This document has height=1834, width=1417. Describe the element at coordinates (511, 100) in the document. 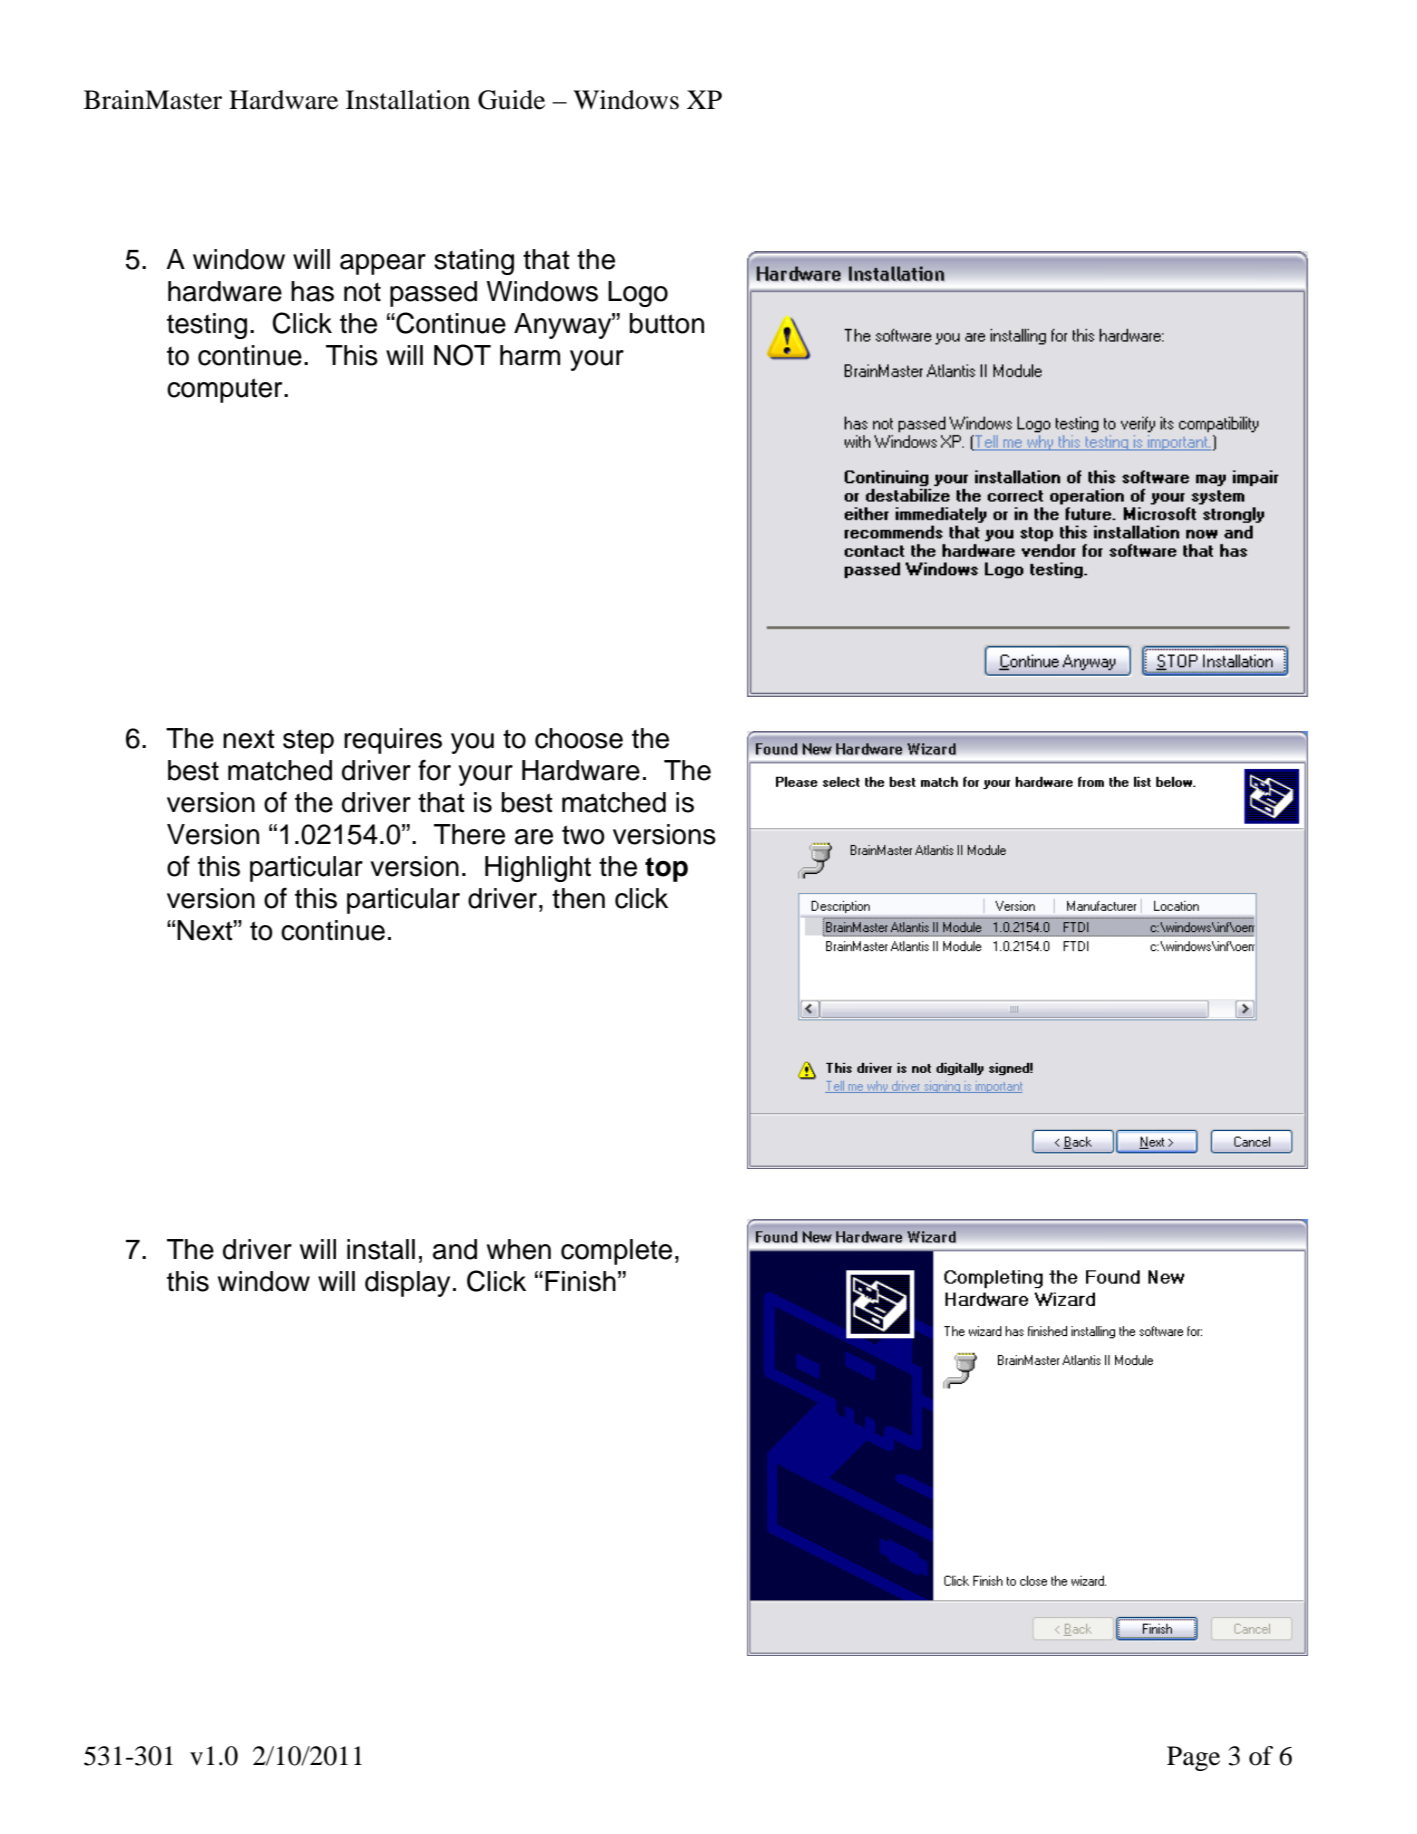

I see `Guide` at that location.
